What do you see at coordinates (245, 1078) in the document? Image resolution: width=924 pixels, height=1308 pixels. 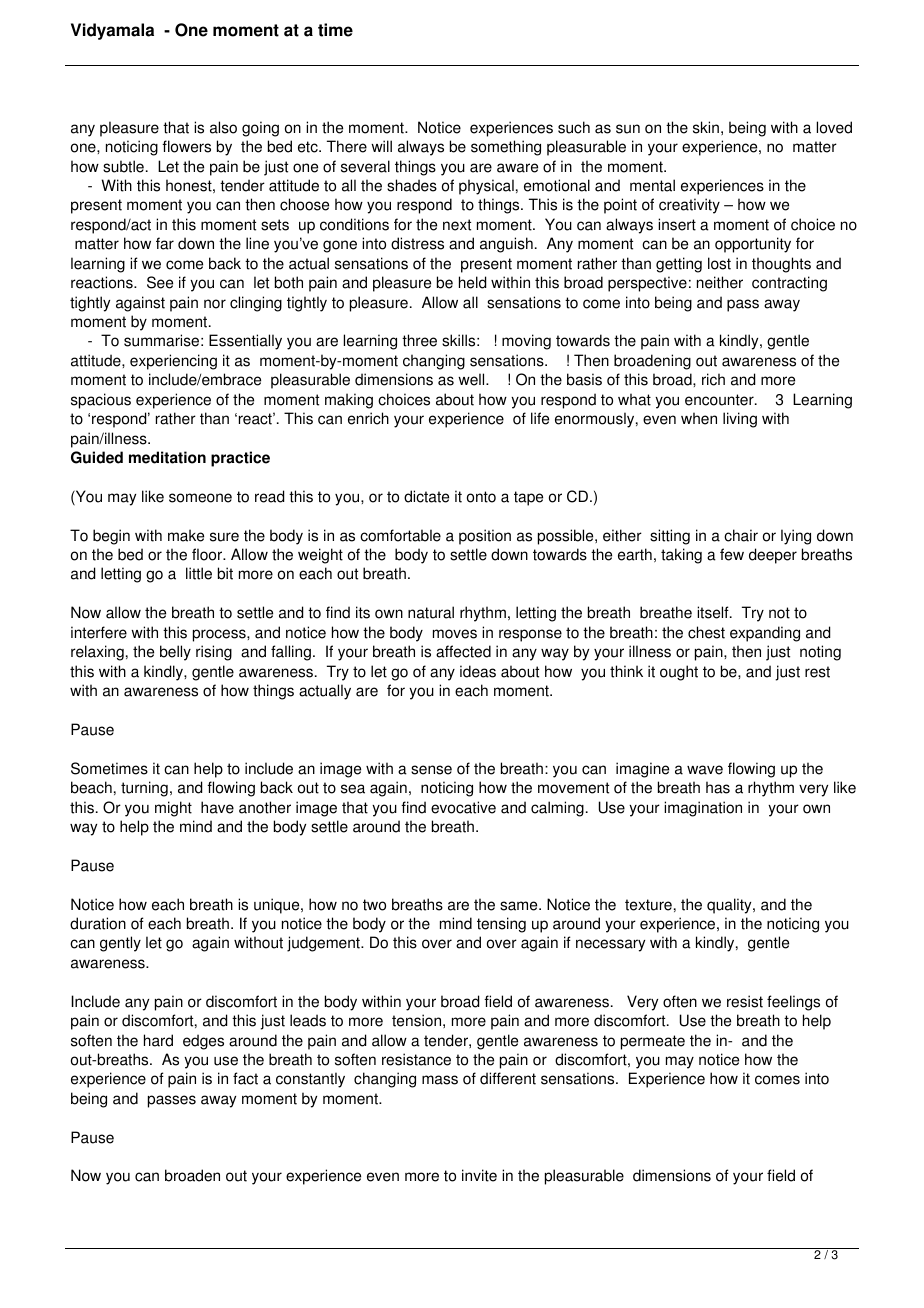 I see `fact` at bounding box center [245, 1078].
